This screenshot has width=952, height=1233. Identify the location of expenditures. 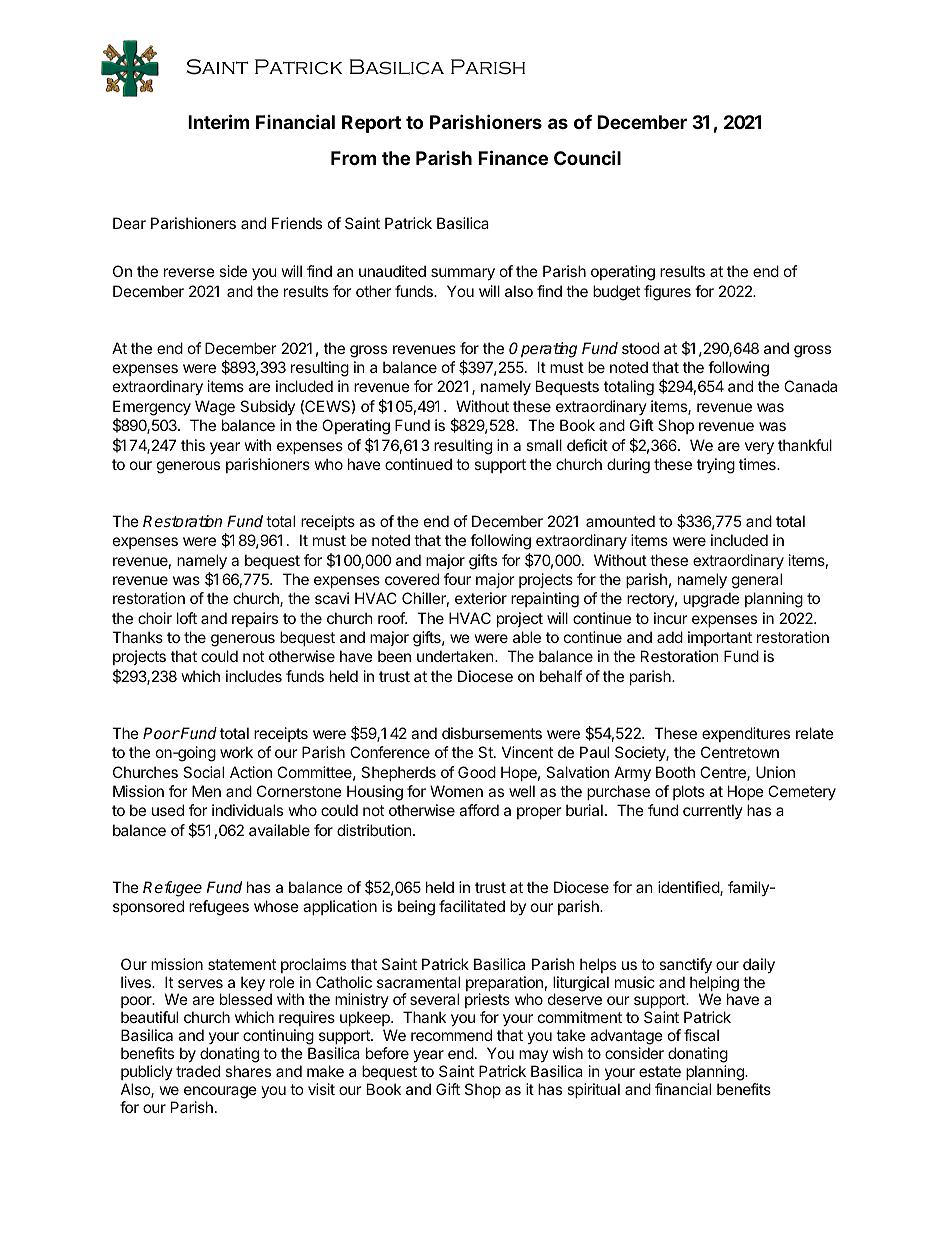
(746, 734).
